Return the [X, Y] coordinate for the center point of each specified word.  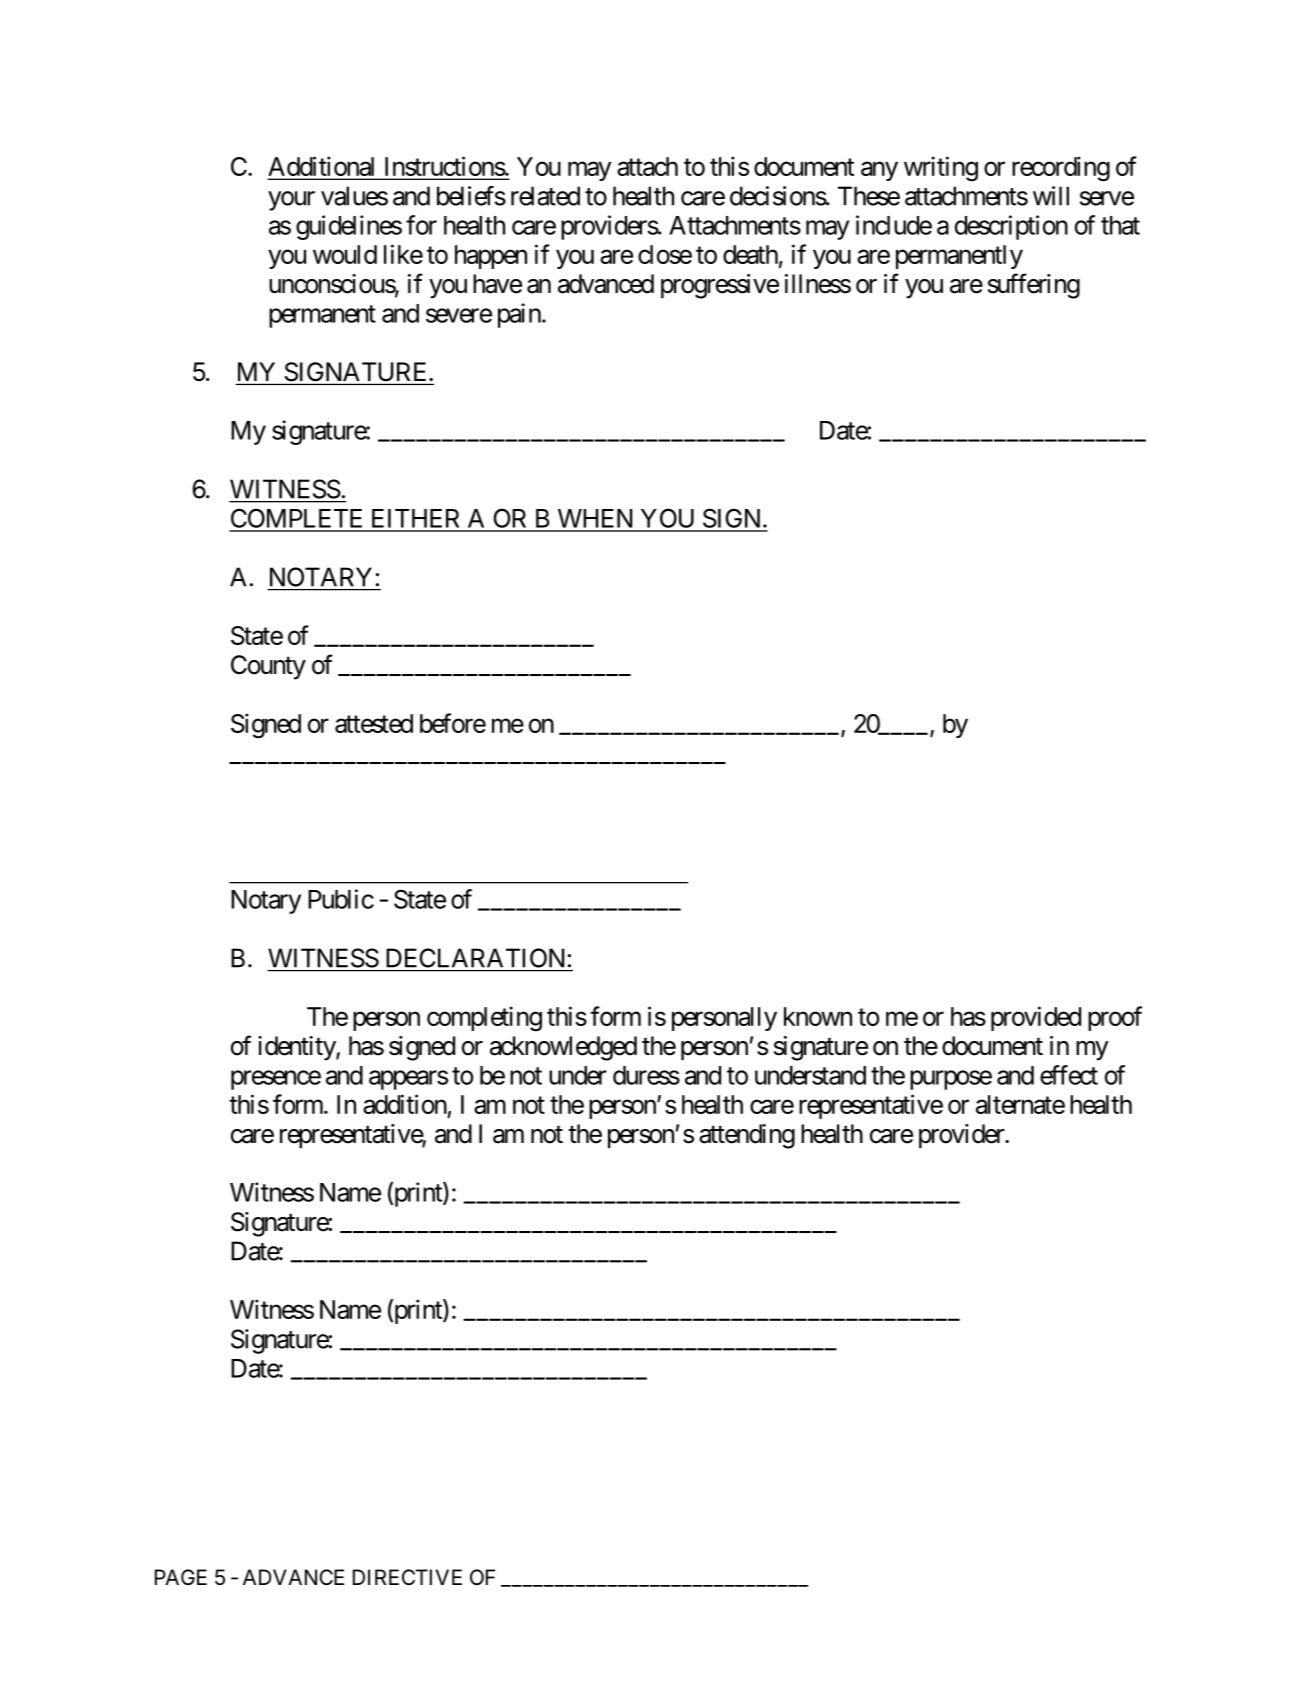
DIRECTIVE [407, 1577]
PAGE [181, 1577]
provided [1036, 1018]
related [545, 196]
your [291, 201]
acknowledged [563, 1048]
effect [1069, 1075]
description [1011, 227]
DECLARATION [475, 958]
